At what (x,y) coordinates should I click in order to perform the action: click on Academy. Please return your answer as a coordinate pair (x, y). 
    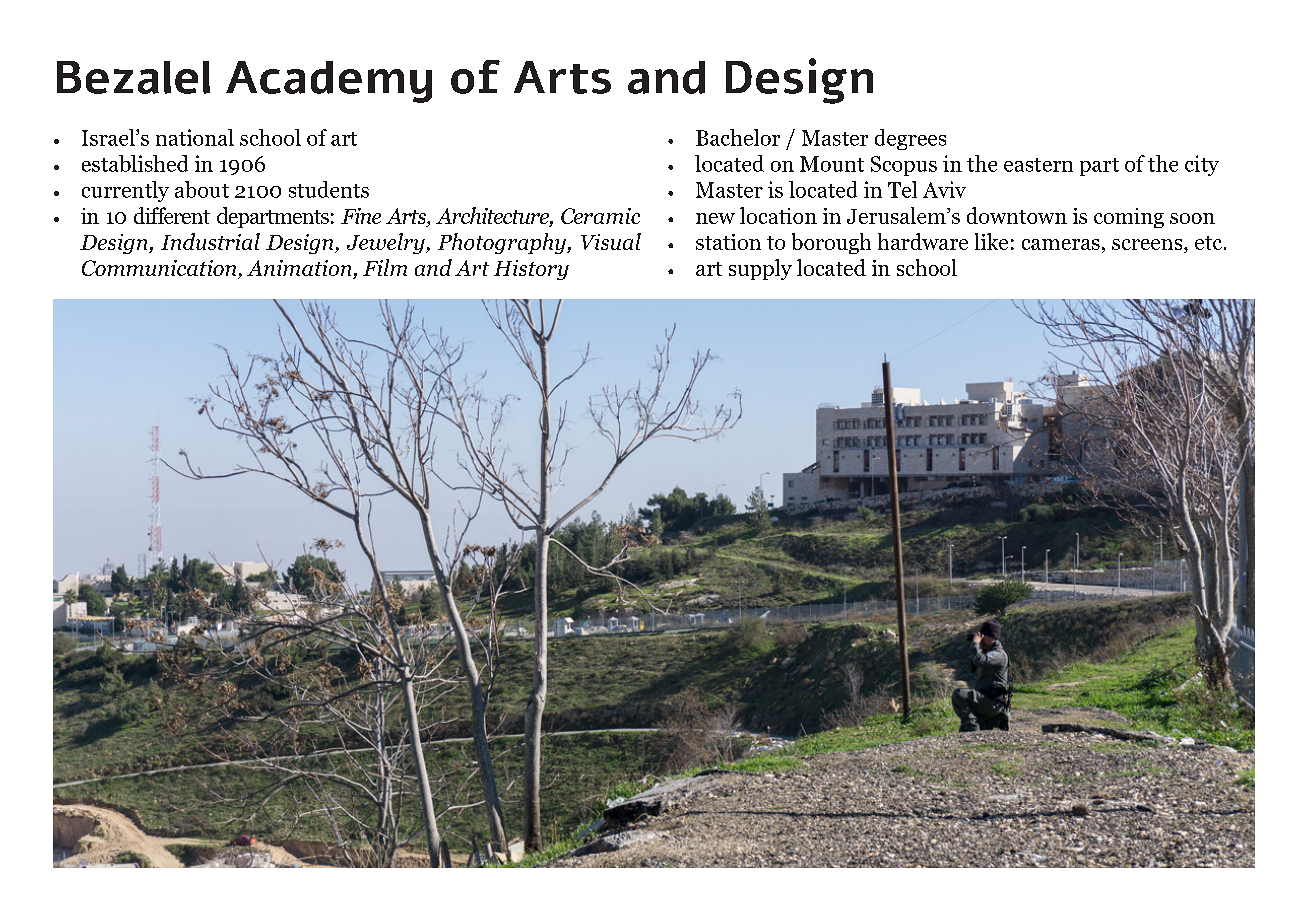
    Looking at the image, I should click on (329, 82).
